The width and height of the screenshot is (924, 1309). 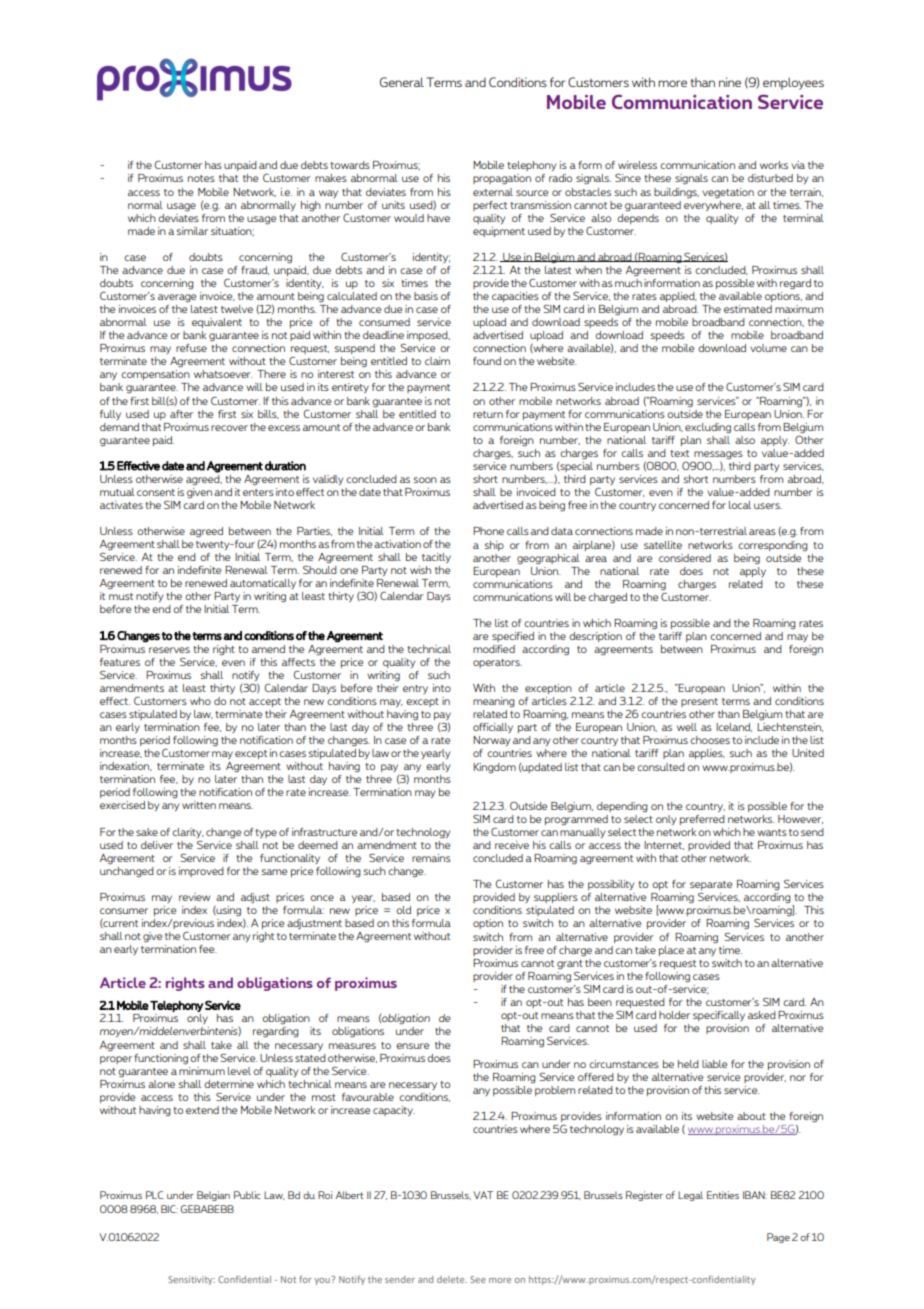 What do you see at coordinates (412, 1046) in the screenshot?
I see `ensure` at bounding box center [412, 1046].
